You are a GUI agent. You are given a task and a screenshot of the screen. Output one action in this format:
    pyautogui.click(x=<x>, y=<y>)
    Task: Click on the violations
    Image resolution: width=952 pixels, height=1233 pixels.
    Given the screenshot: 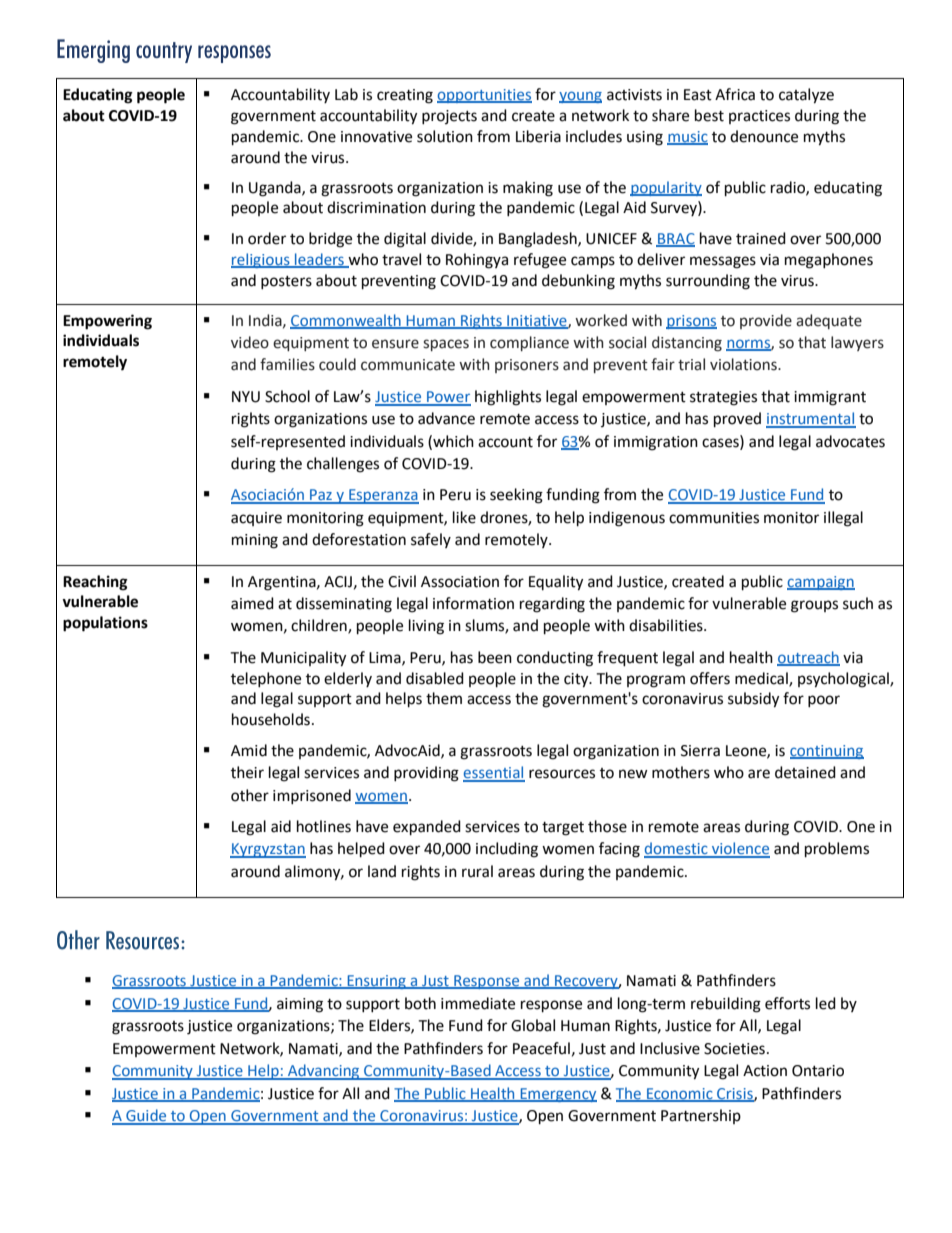 What is the action you would take?
    pyautogui.click(x=744, y=364)
